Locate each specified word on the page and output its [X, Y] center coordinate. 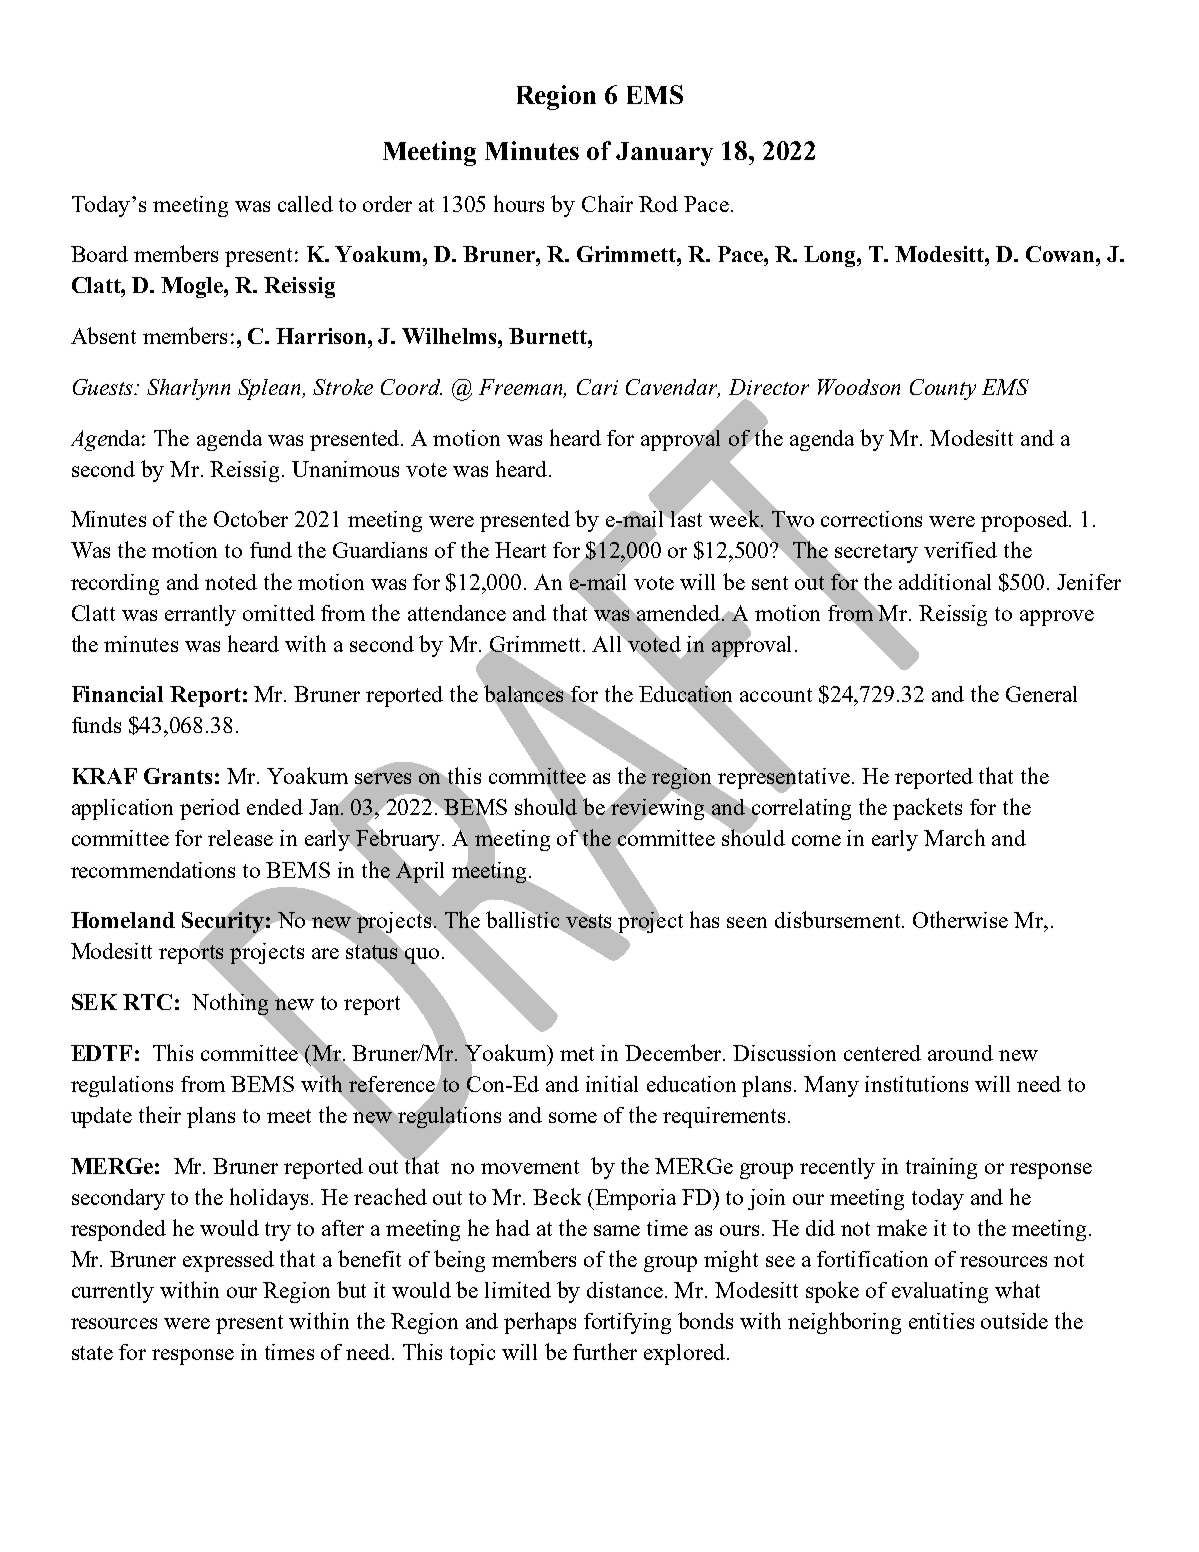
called [305, 204]
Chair [607, 203]
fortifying [627, 1323]
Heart [520, 550]
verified [960, 550]
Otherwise [960, 919]
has [704, 919]
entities [941, 1321]
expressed [228, 1261]
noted [231, 582]
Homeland [123, 920]
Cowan [1061, 254]
